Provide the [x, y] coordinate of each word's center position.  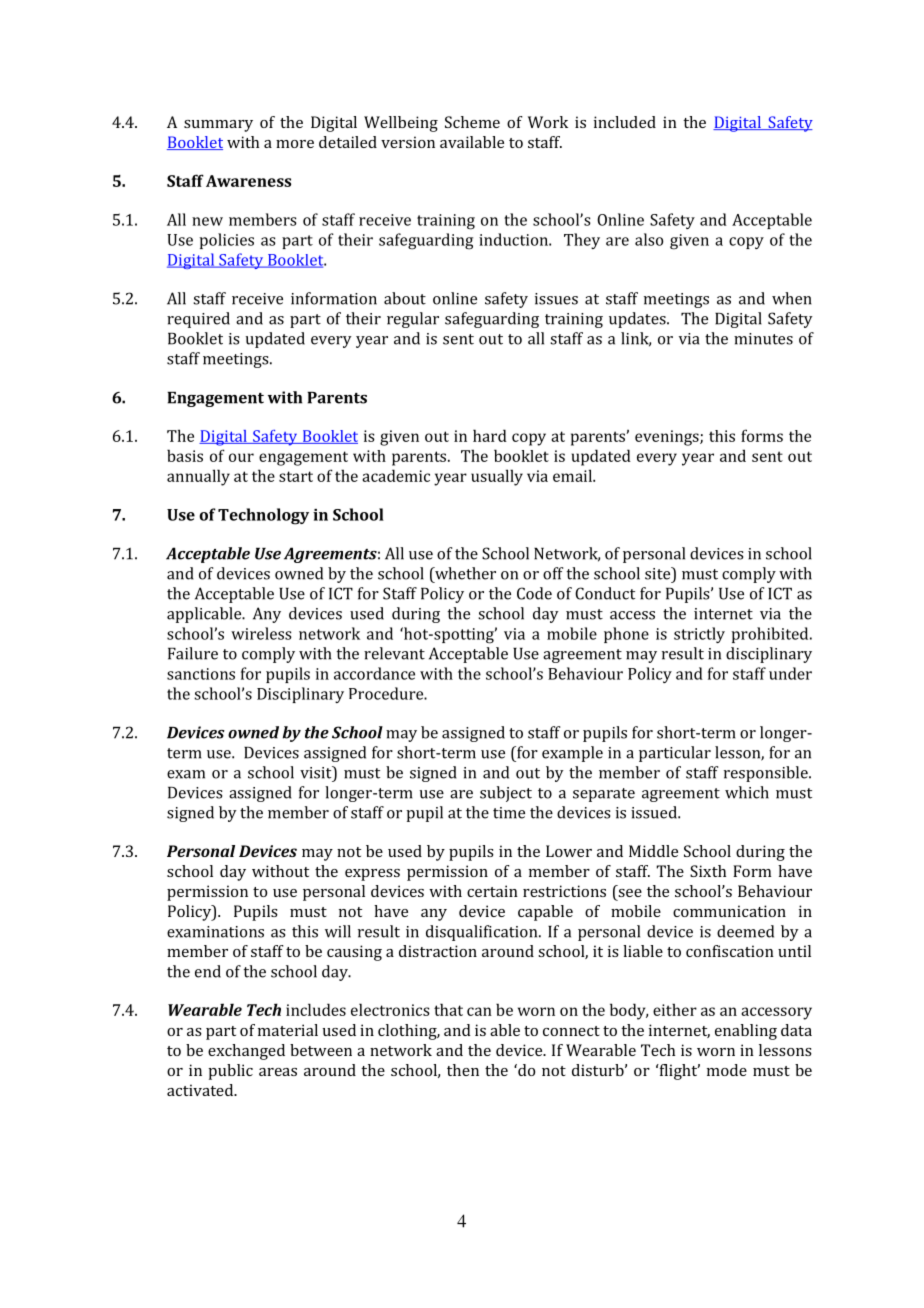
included [625, 122]
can [479, 1011]
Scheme [472, 122]
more [295, 144]
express [372, 875]
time [509, 813]
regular [413, 320]
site [659, 573]
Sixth [708, 871]
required [198, 320]
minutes [763, 339]
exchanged [246, 1052]
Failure [193, 653]
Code [534, 593]
